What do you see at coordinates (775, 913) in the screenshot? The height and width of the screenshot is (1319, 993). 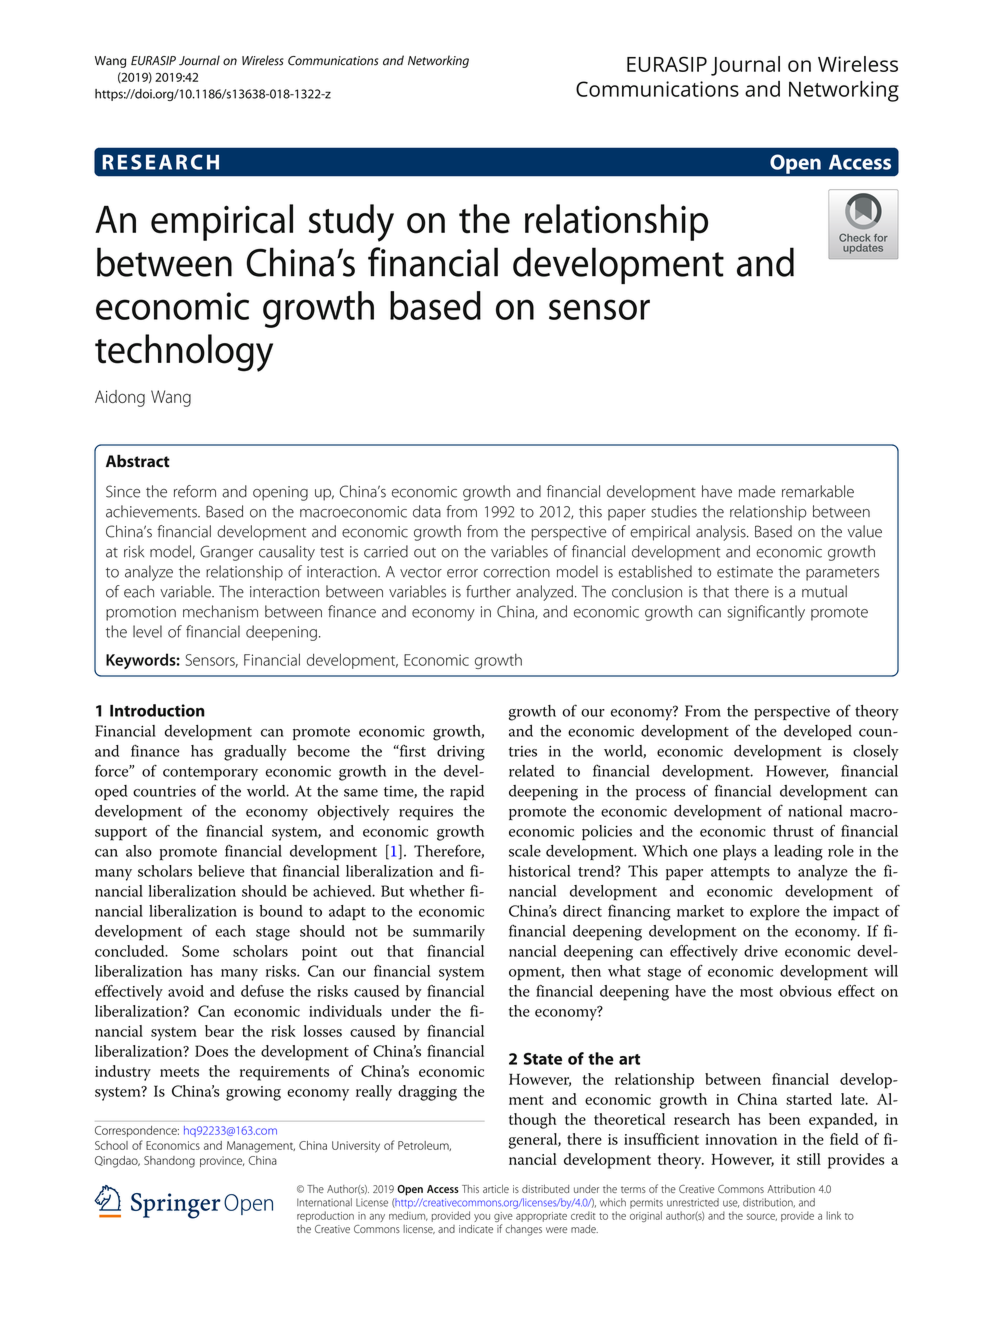 I see `explore` at bounding box center [775, 913].
